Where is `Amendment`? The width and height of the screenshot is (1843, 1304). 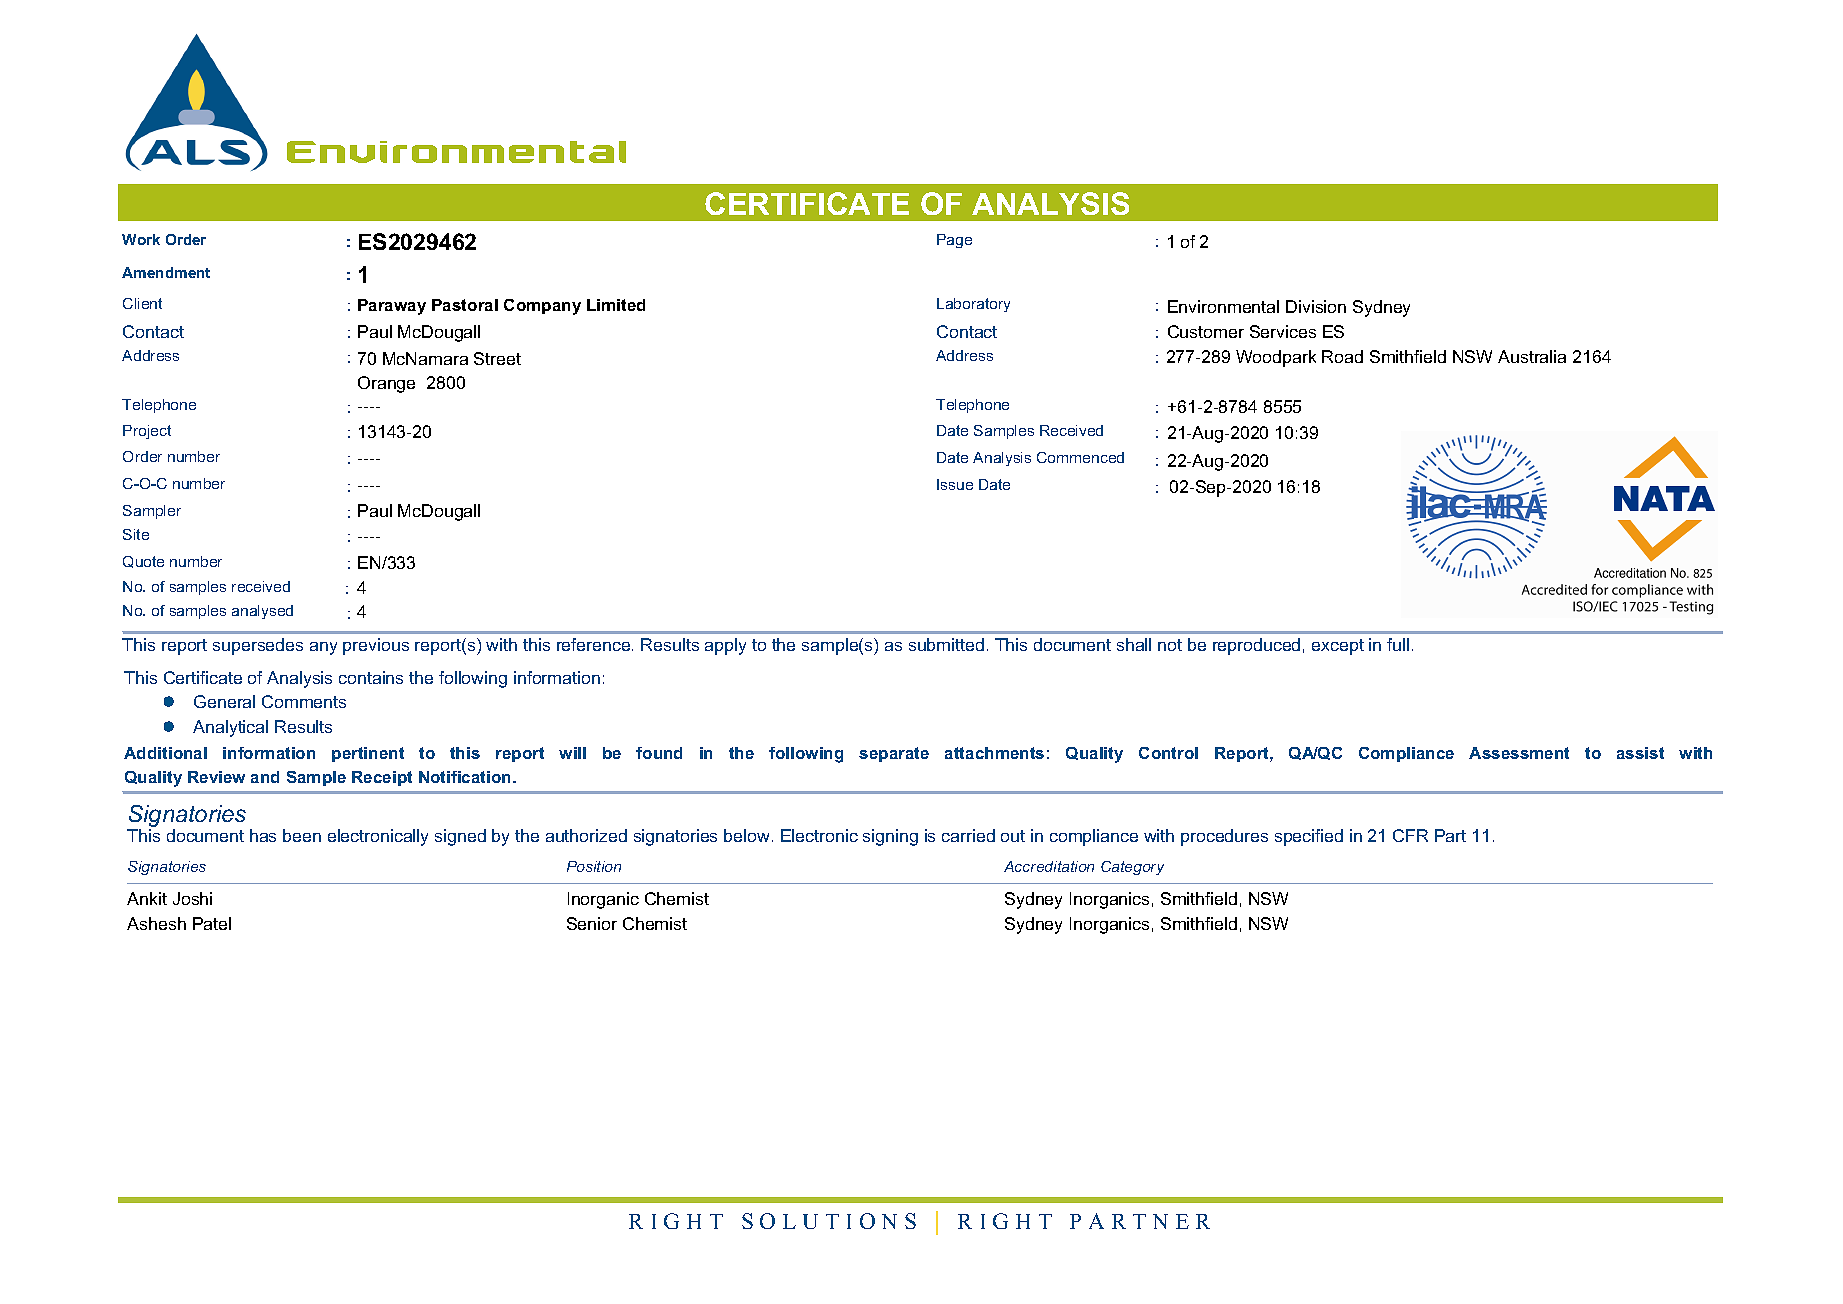 Amendment is located at coordinates (166, 272).
